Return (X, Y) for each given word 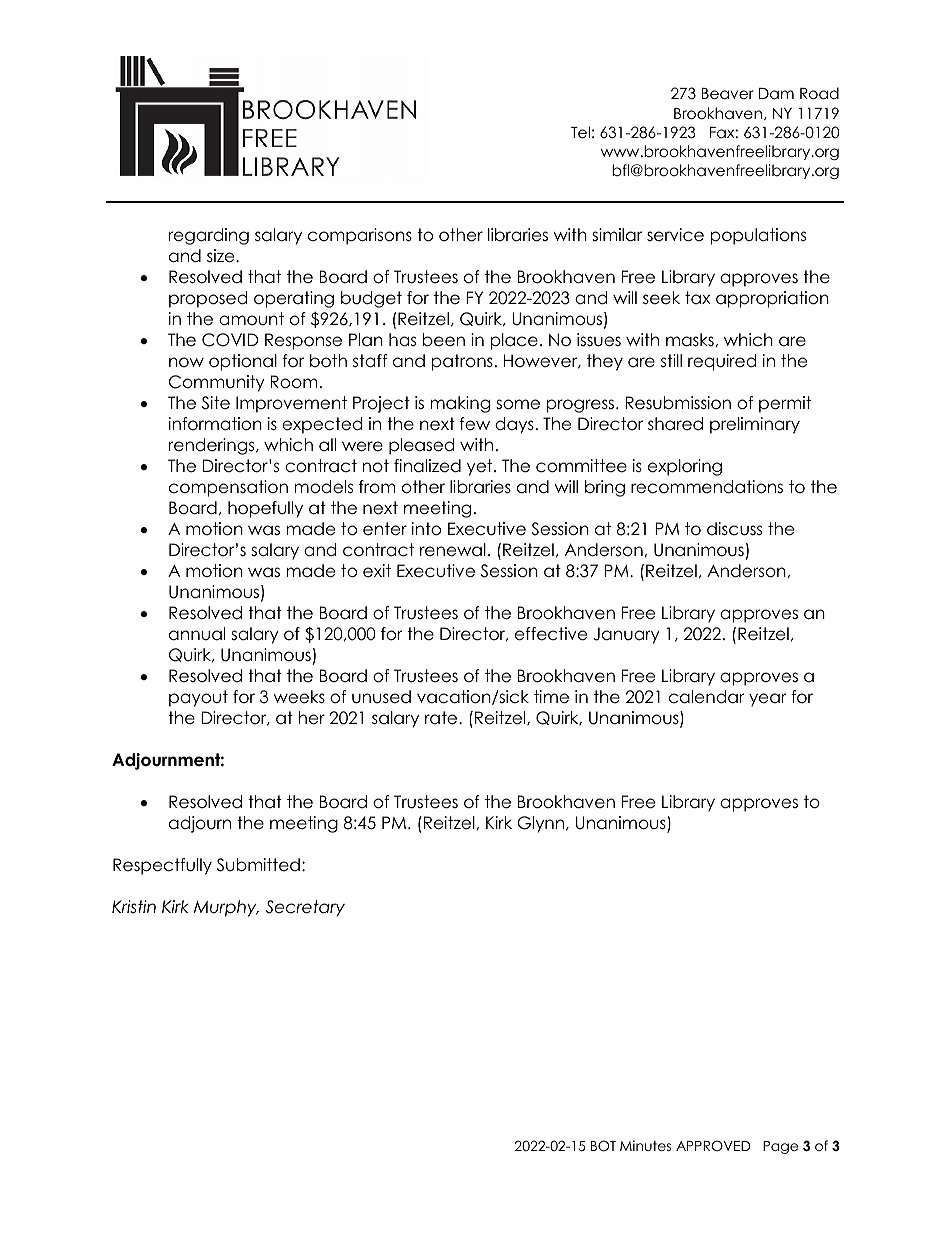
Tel (580, 132)
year (767, 700)
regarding (209, 236)
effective (551, 634)
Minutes (645, 1145)
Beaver (728, 94)
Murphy (226, 908)
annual (197, 634)
